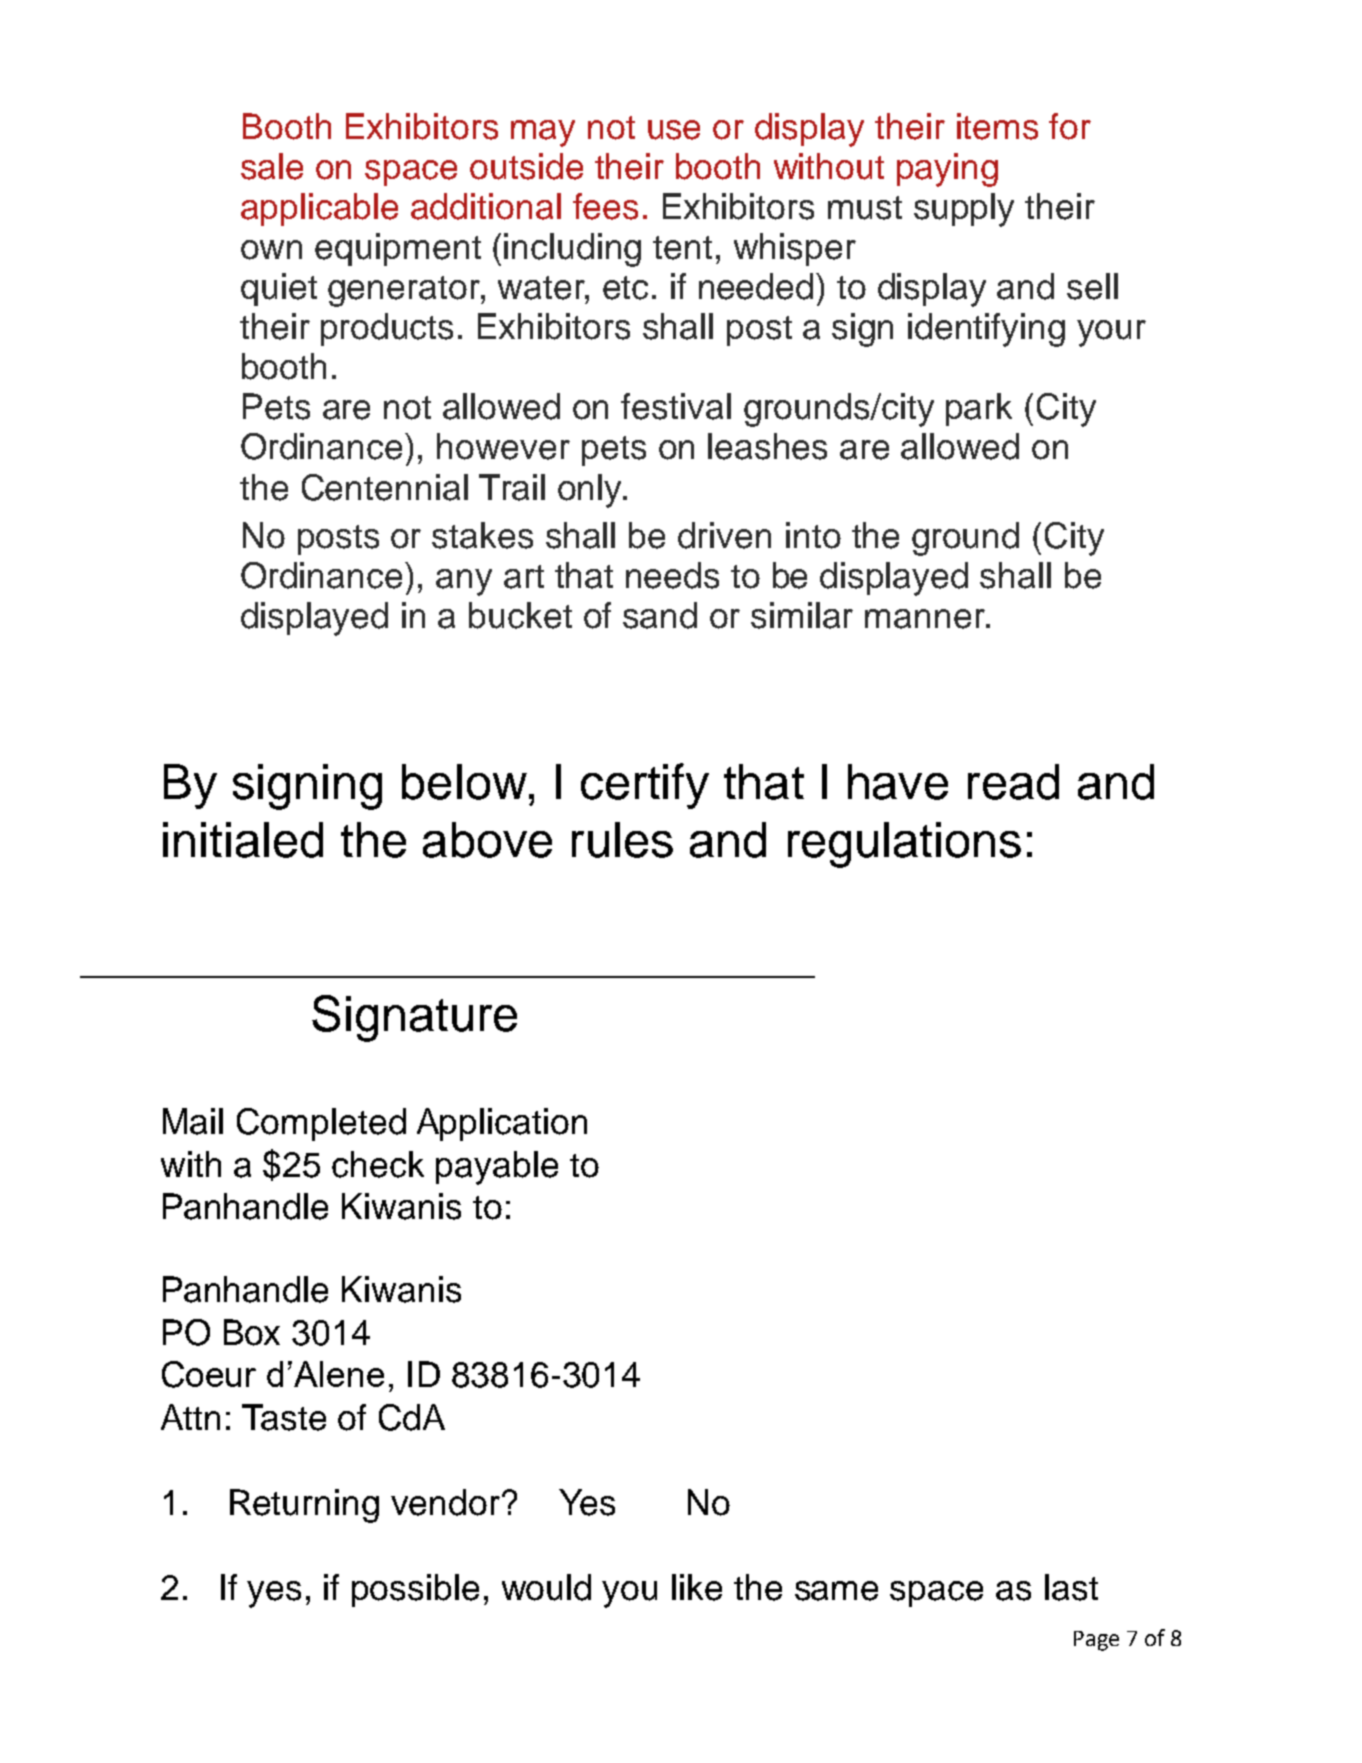  What do you see at coordinates (904, 845) in the image?
I see `regulations` at bounding box center [904, 845].
